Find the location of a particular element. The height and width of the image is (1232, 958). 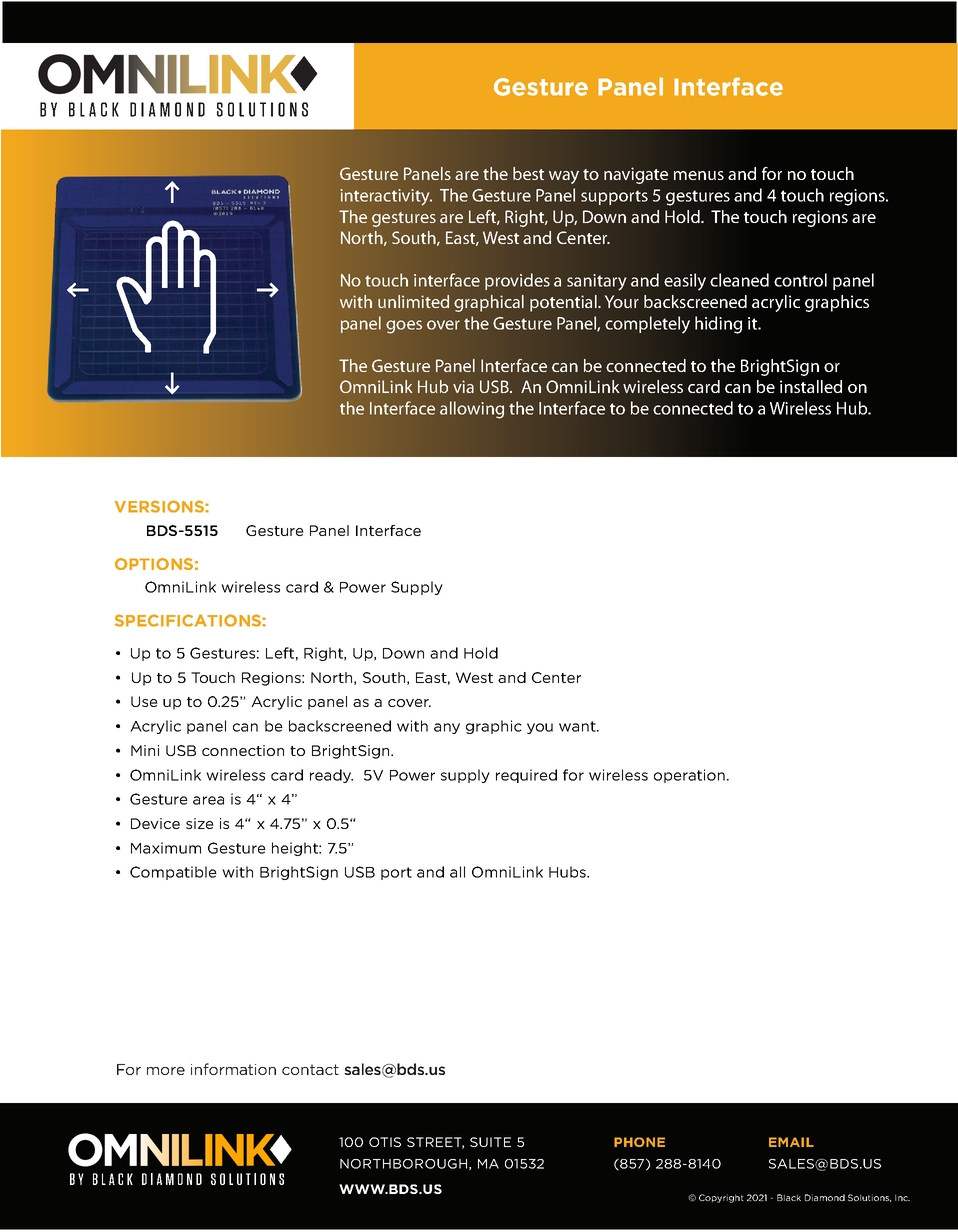

best is located at coordinates (528, 173).
